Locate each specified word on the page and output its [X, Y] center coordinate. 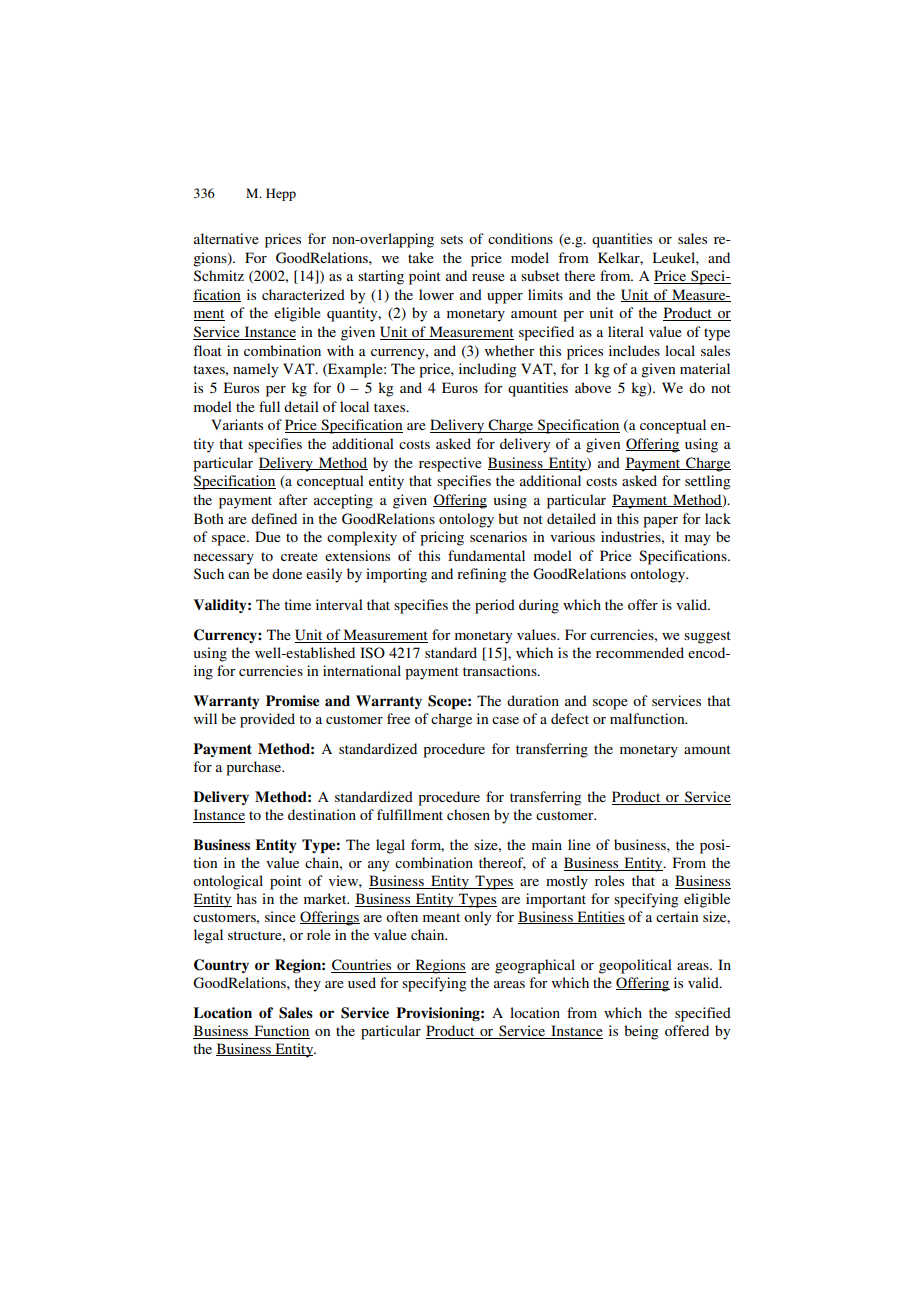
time [297, 604]
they [307, 984]
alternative [226, 238]
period [495, 606]
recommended [640, 652]
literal [626, 331]
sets [452, 239]
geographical [535, 966]
